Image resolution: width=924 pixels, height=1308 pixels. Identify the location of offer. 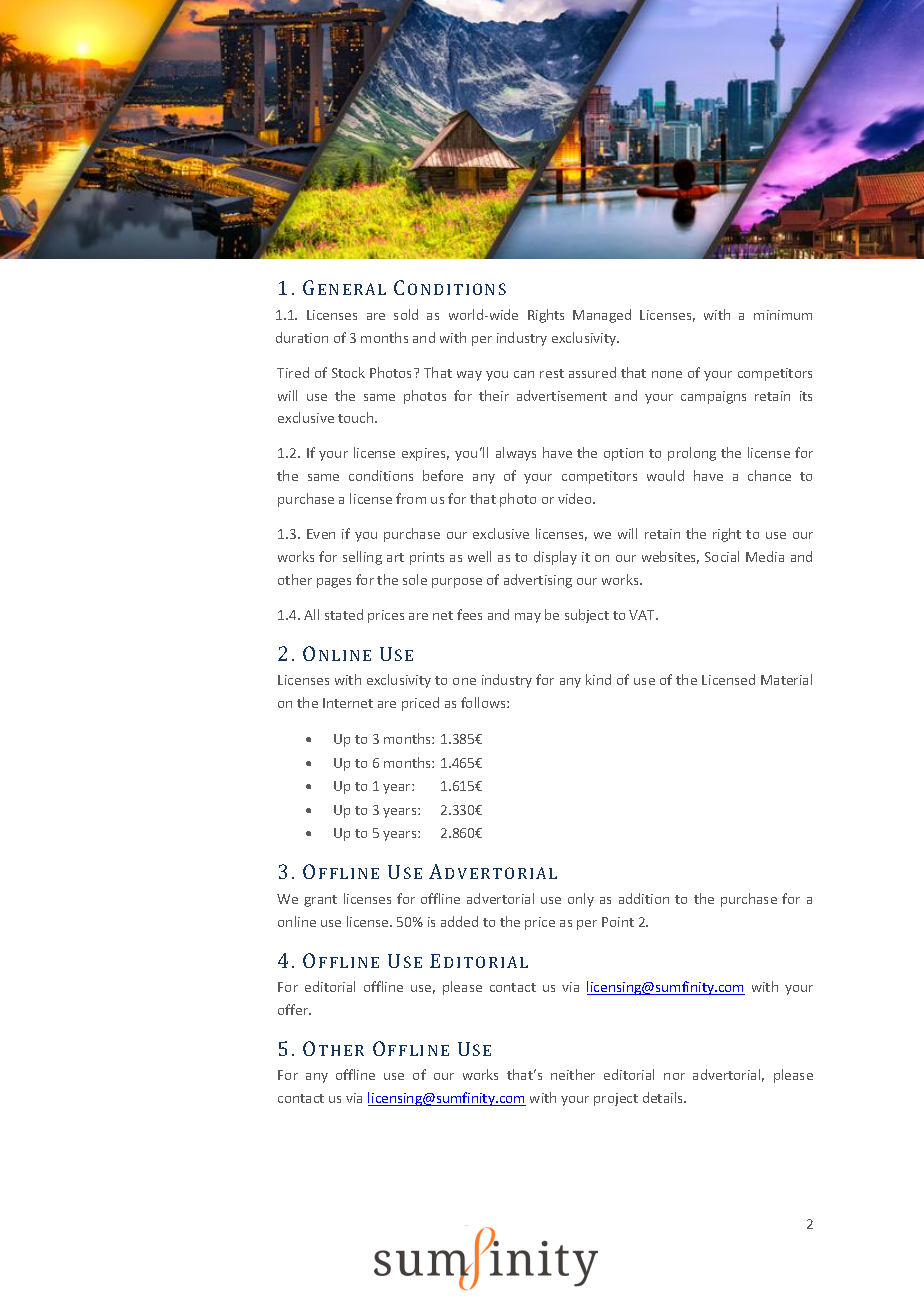
(294, 1009).
